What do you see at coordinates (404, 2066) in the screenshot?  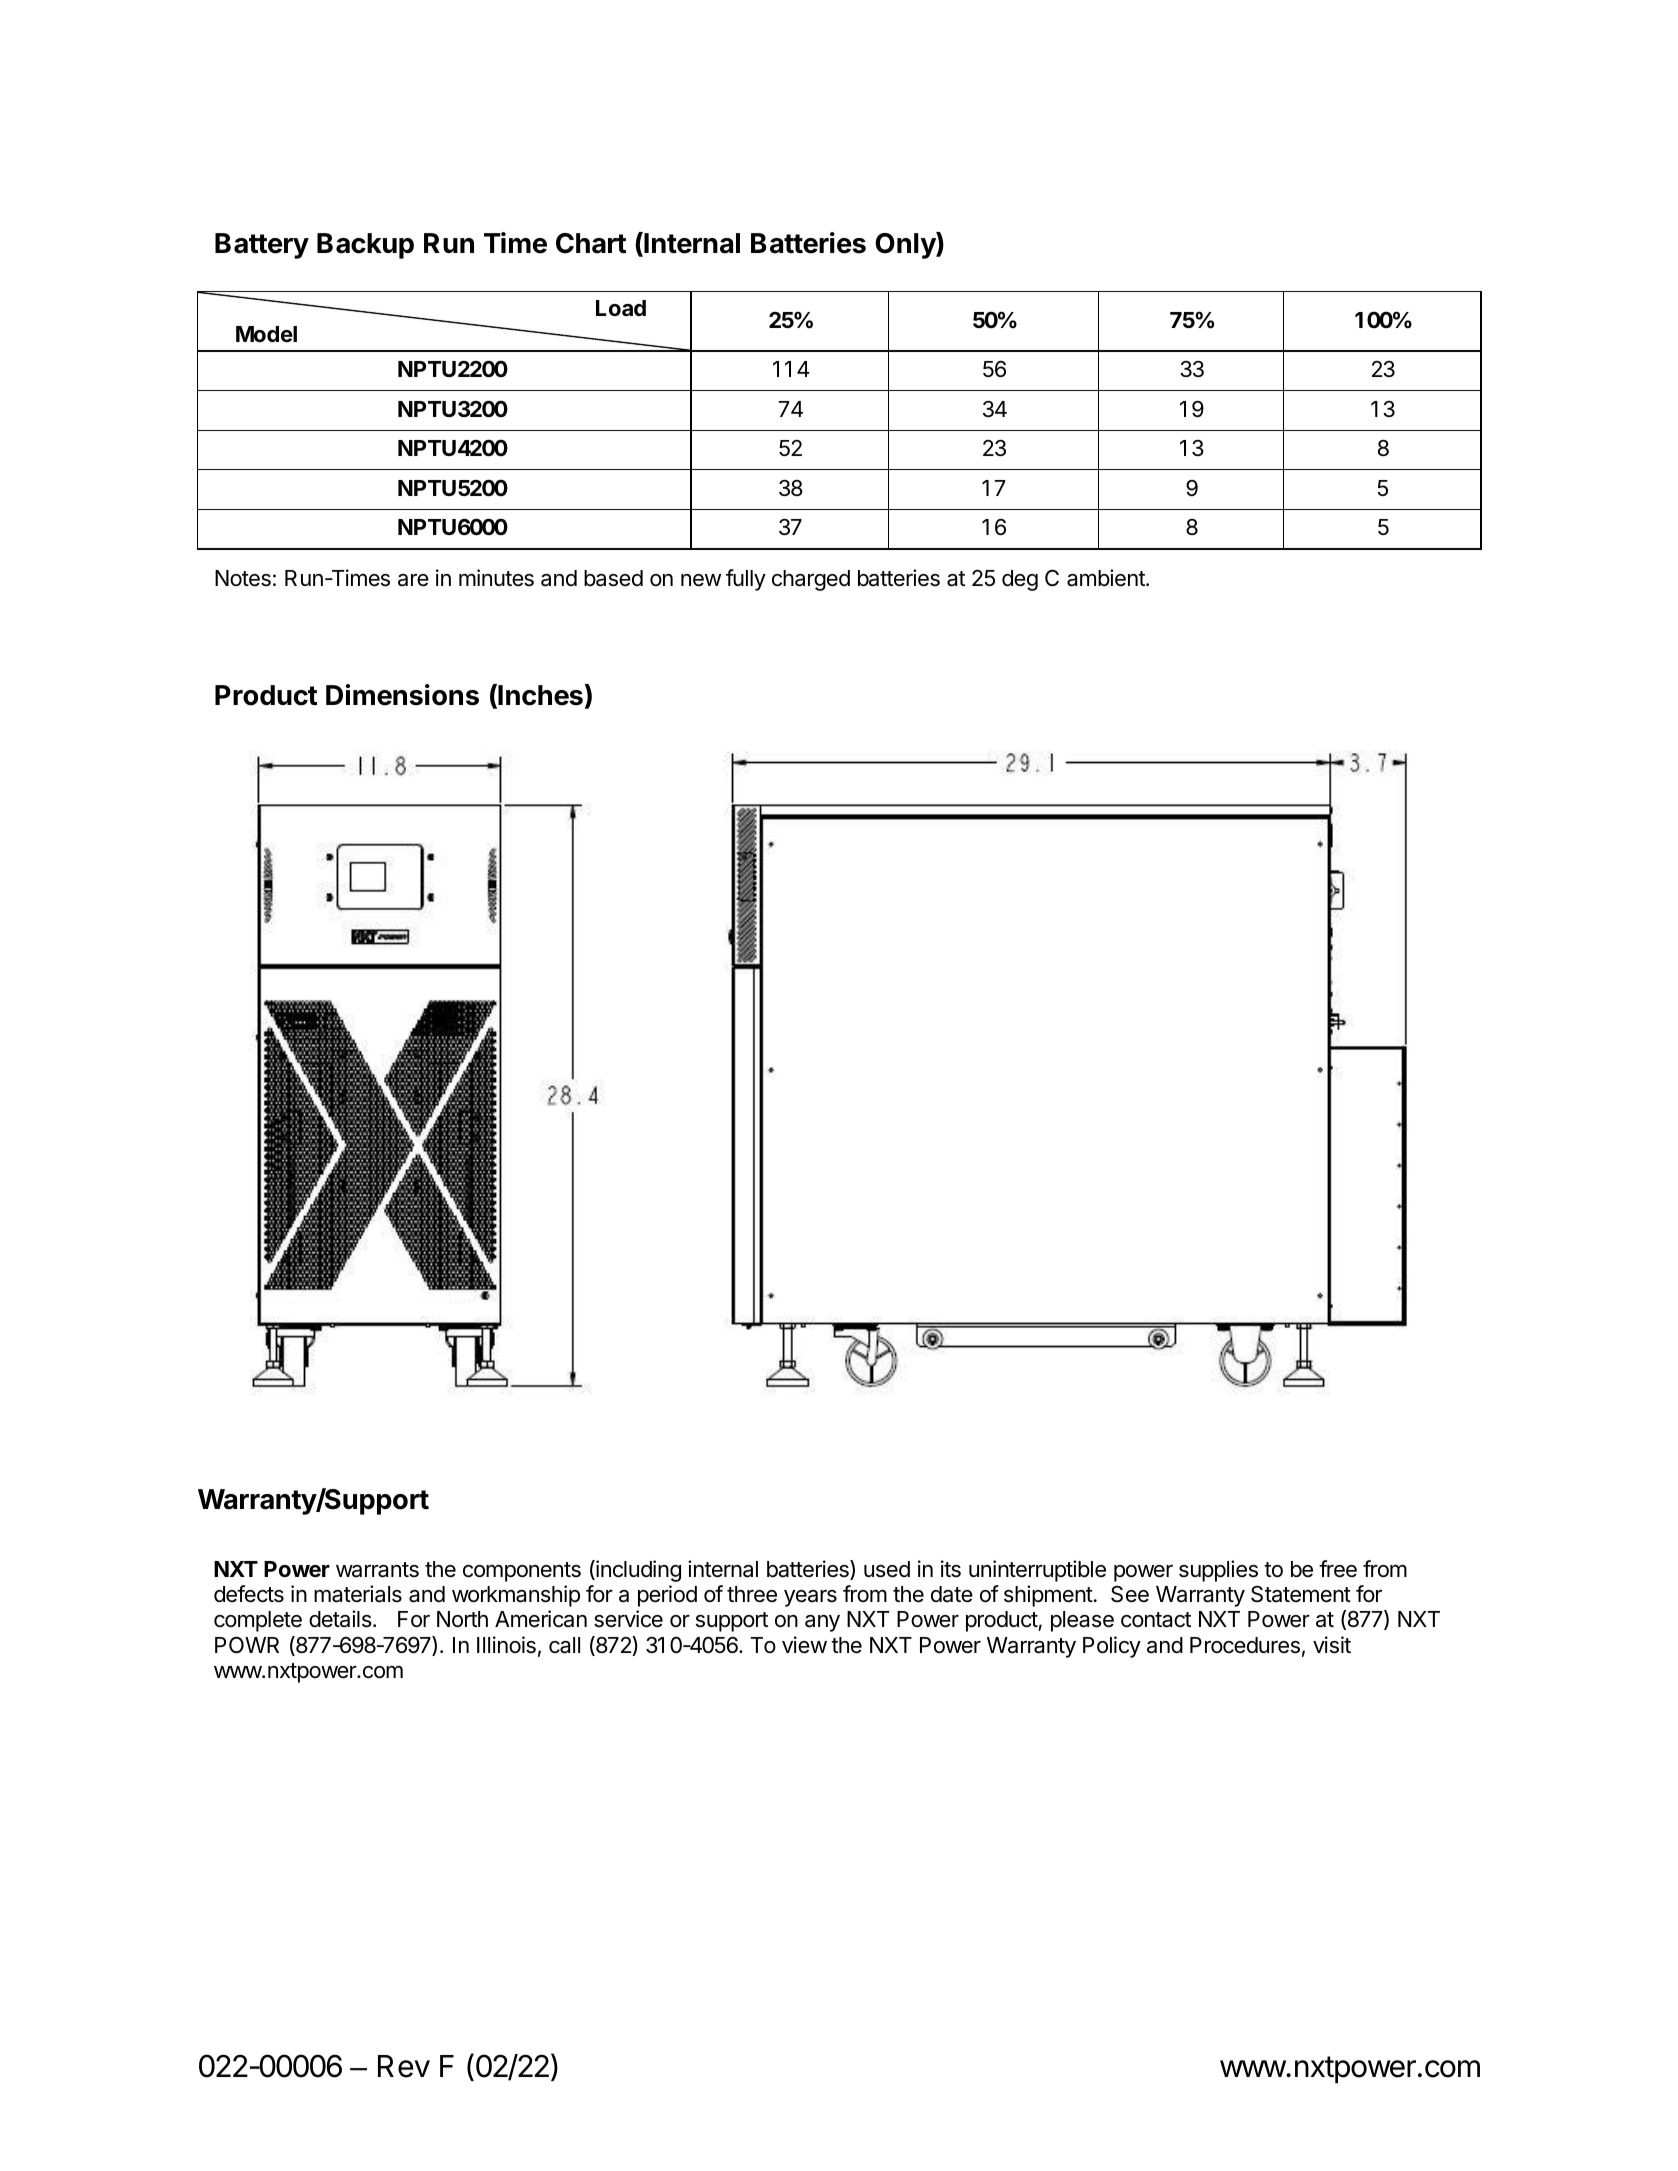 I see `Rev` at bounding box center [404, 2066].
